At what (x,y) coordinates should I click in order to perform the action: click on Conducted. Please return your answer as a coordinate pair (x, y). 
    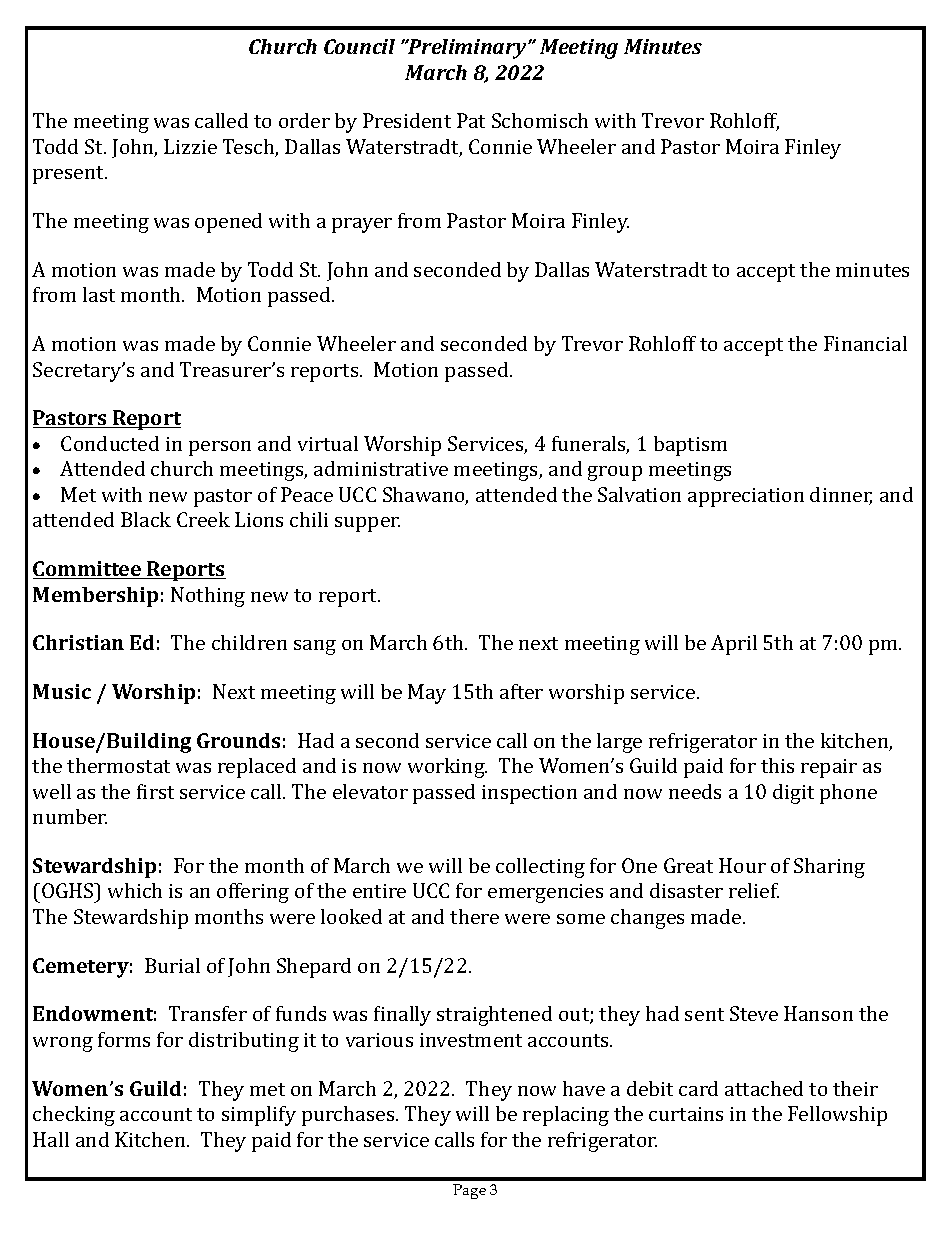
    Looking at the image, I should click on (110, 443).
